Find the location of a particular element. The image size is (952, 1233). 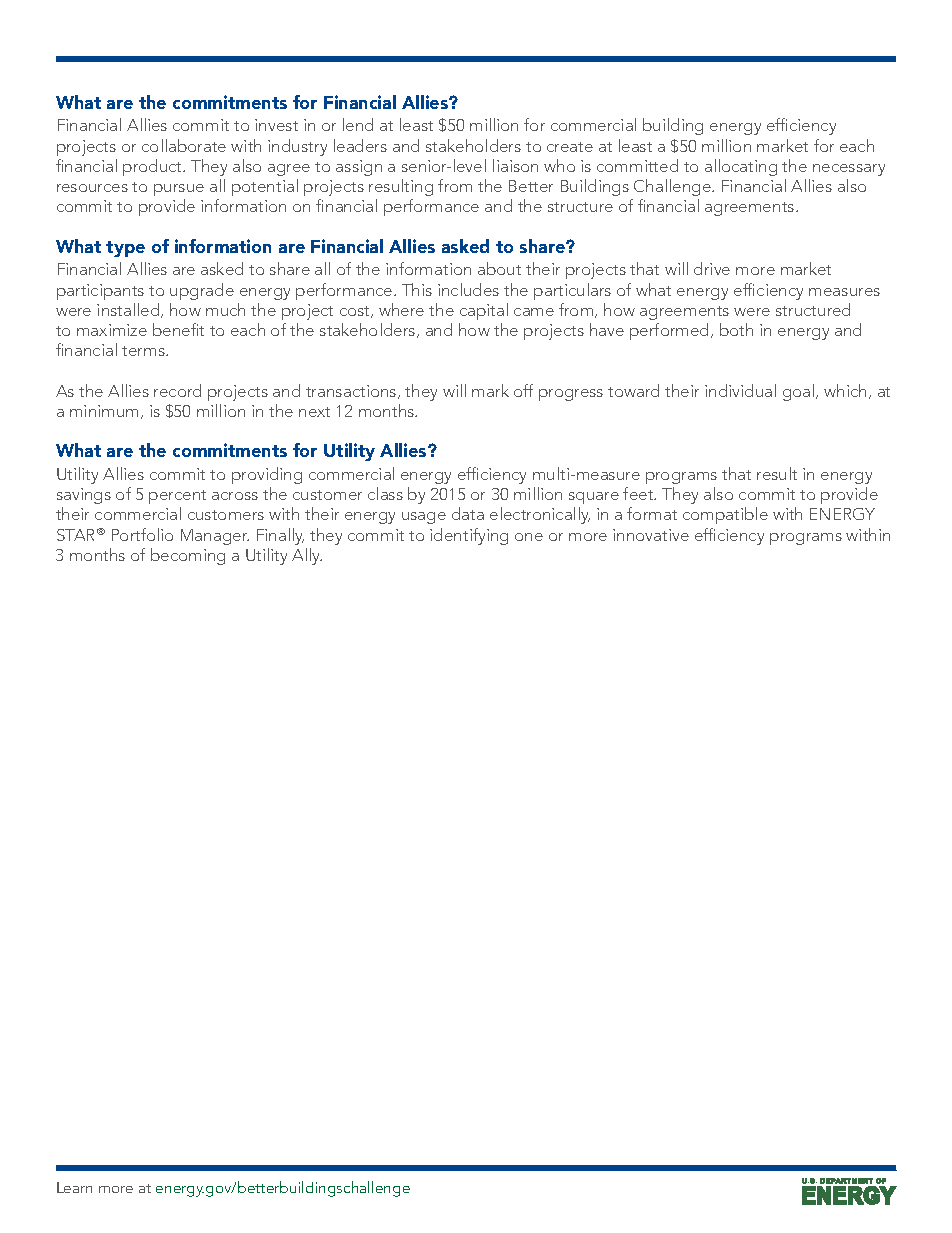

becoming is located at coordinates (188, 556).
